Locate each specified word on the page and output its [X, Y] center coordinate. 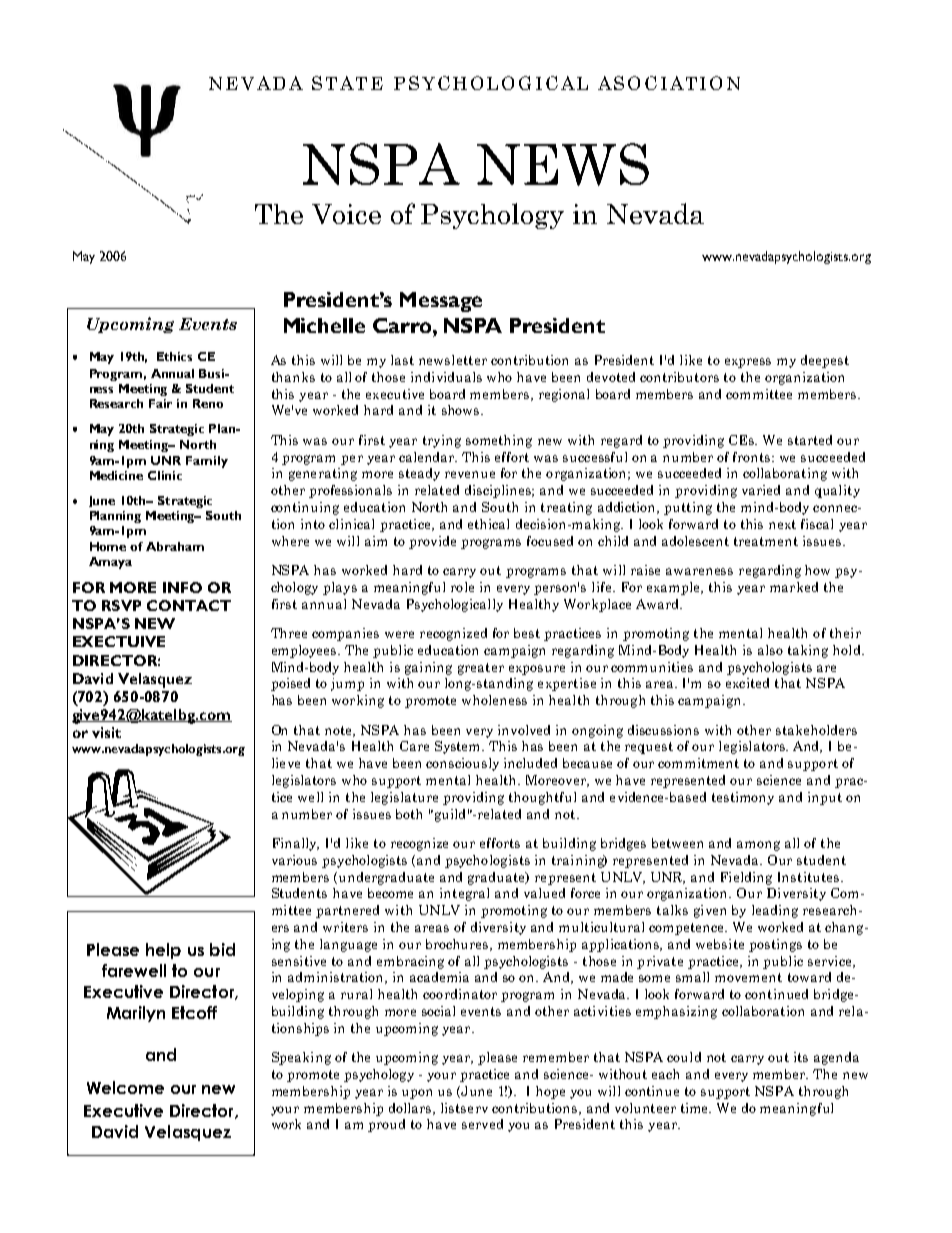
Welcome [125, 1087]
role [462, 587]
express [748, 363]
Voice [346, 214]
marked [794, 587]
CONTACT [189, 605]
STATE [347, 83]
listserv [464, 1108]
